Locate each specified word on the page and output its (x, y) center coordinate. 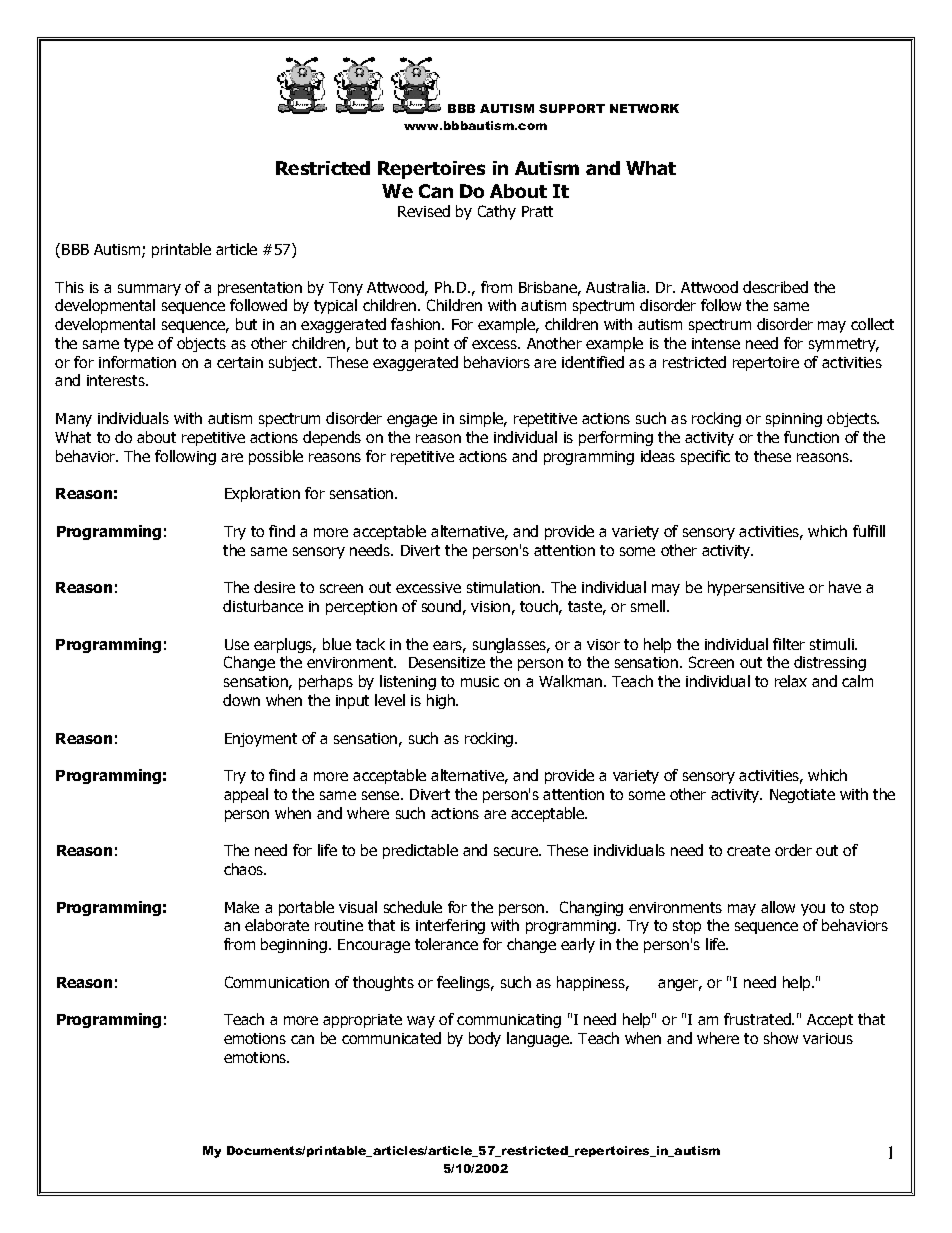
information (137, 362)
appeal (246, 795)
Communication (277, 982)
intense (716, 343)
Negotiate (802, 796)
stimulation (505, 587)
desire (274, 587)
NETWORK (644, 108)
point (432, 345)
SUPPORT (572, 108)
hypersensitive (756, 588)
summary (149, 290)
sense (382, 795)
